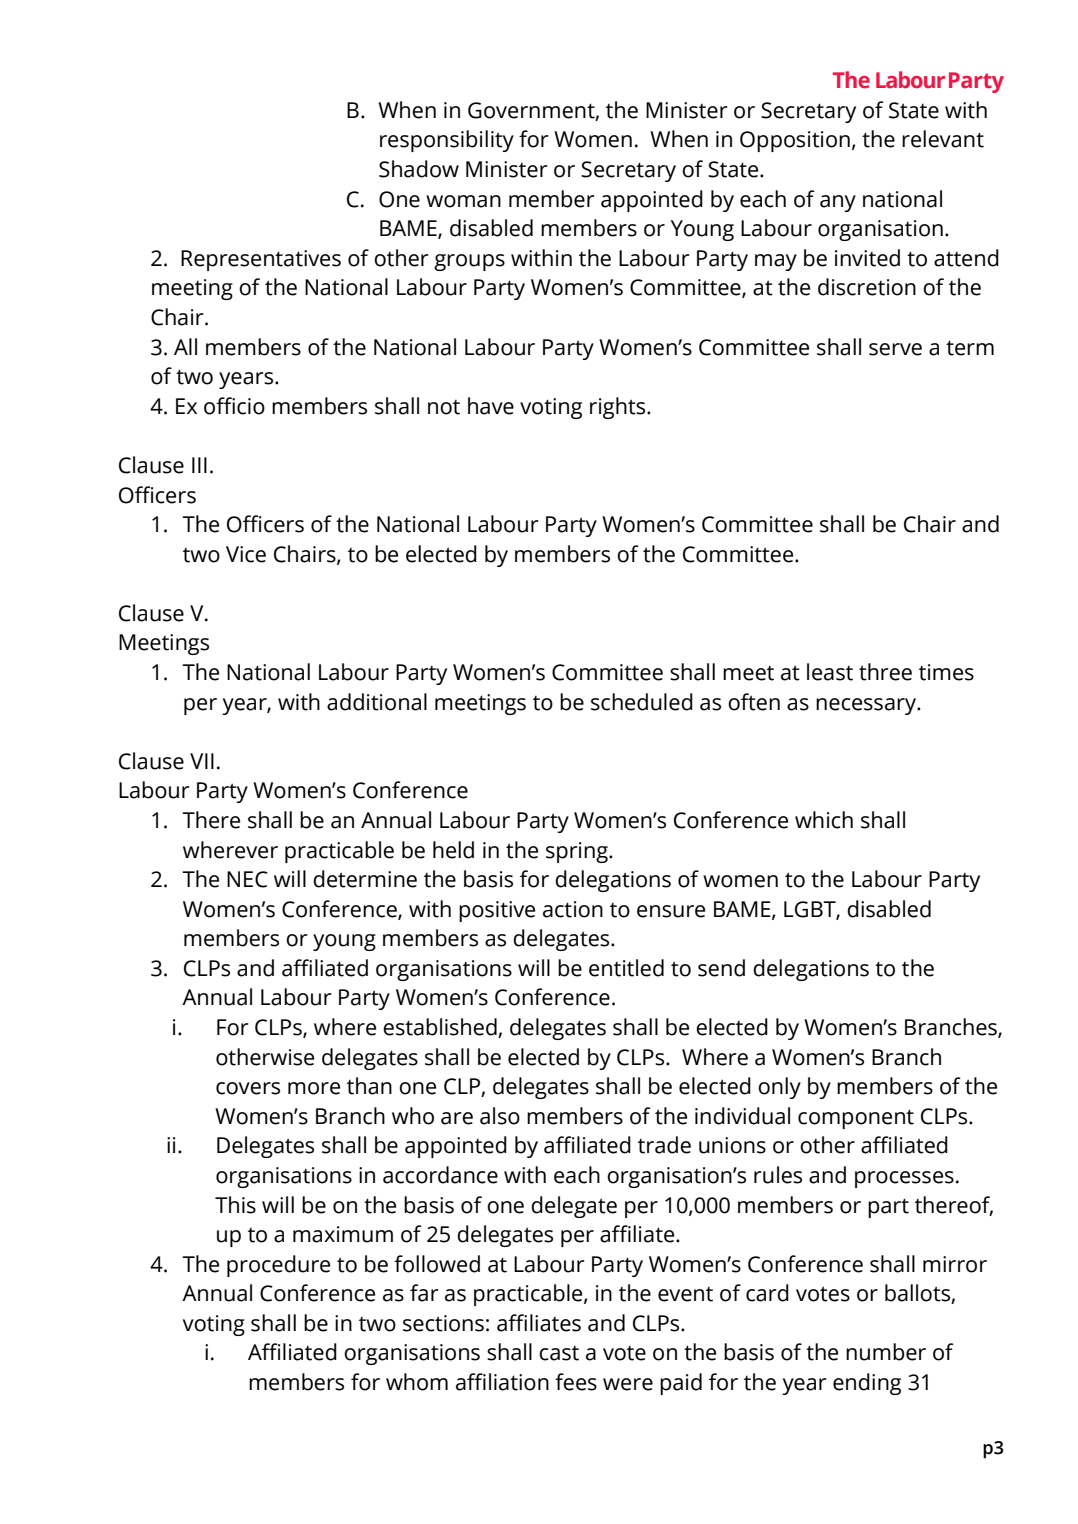 This image has height=1524, width=1078. I want to click on which, so click(824, 820).
